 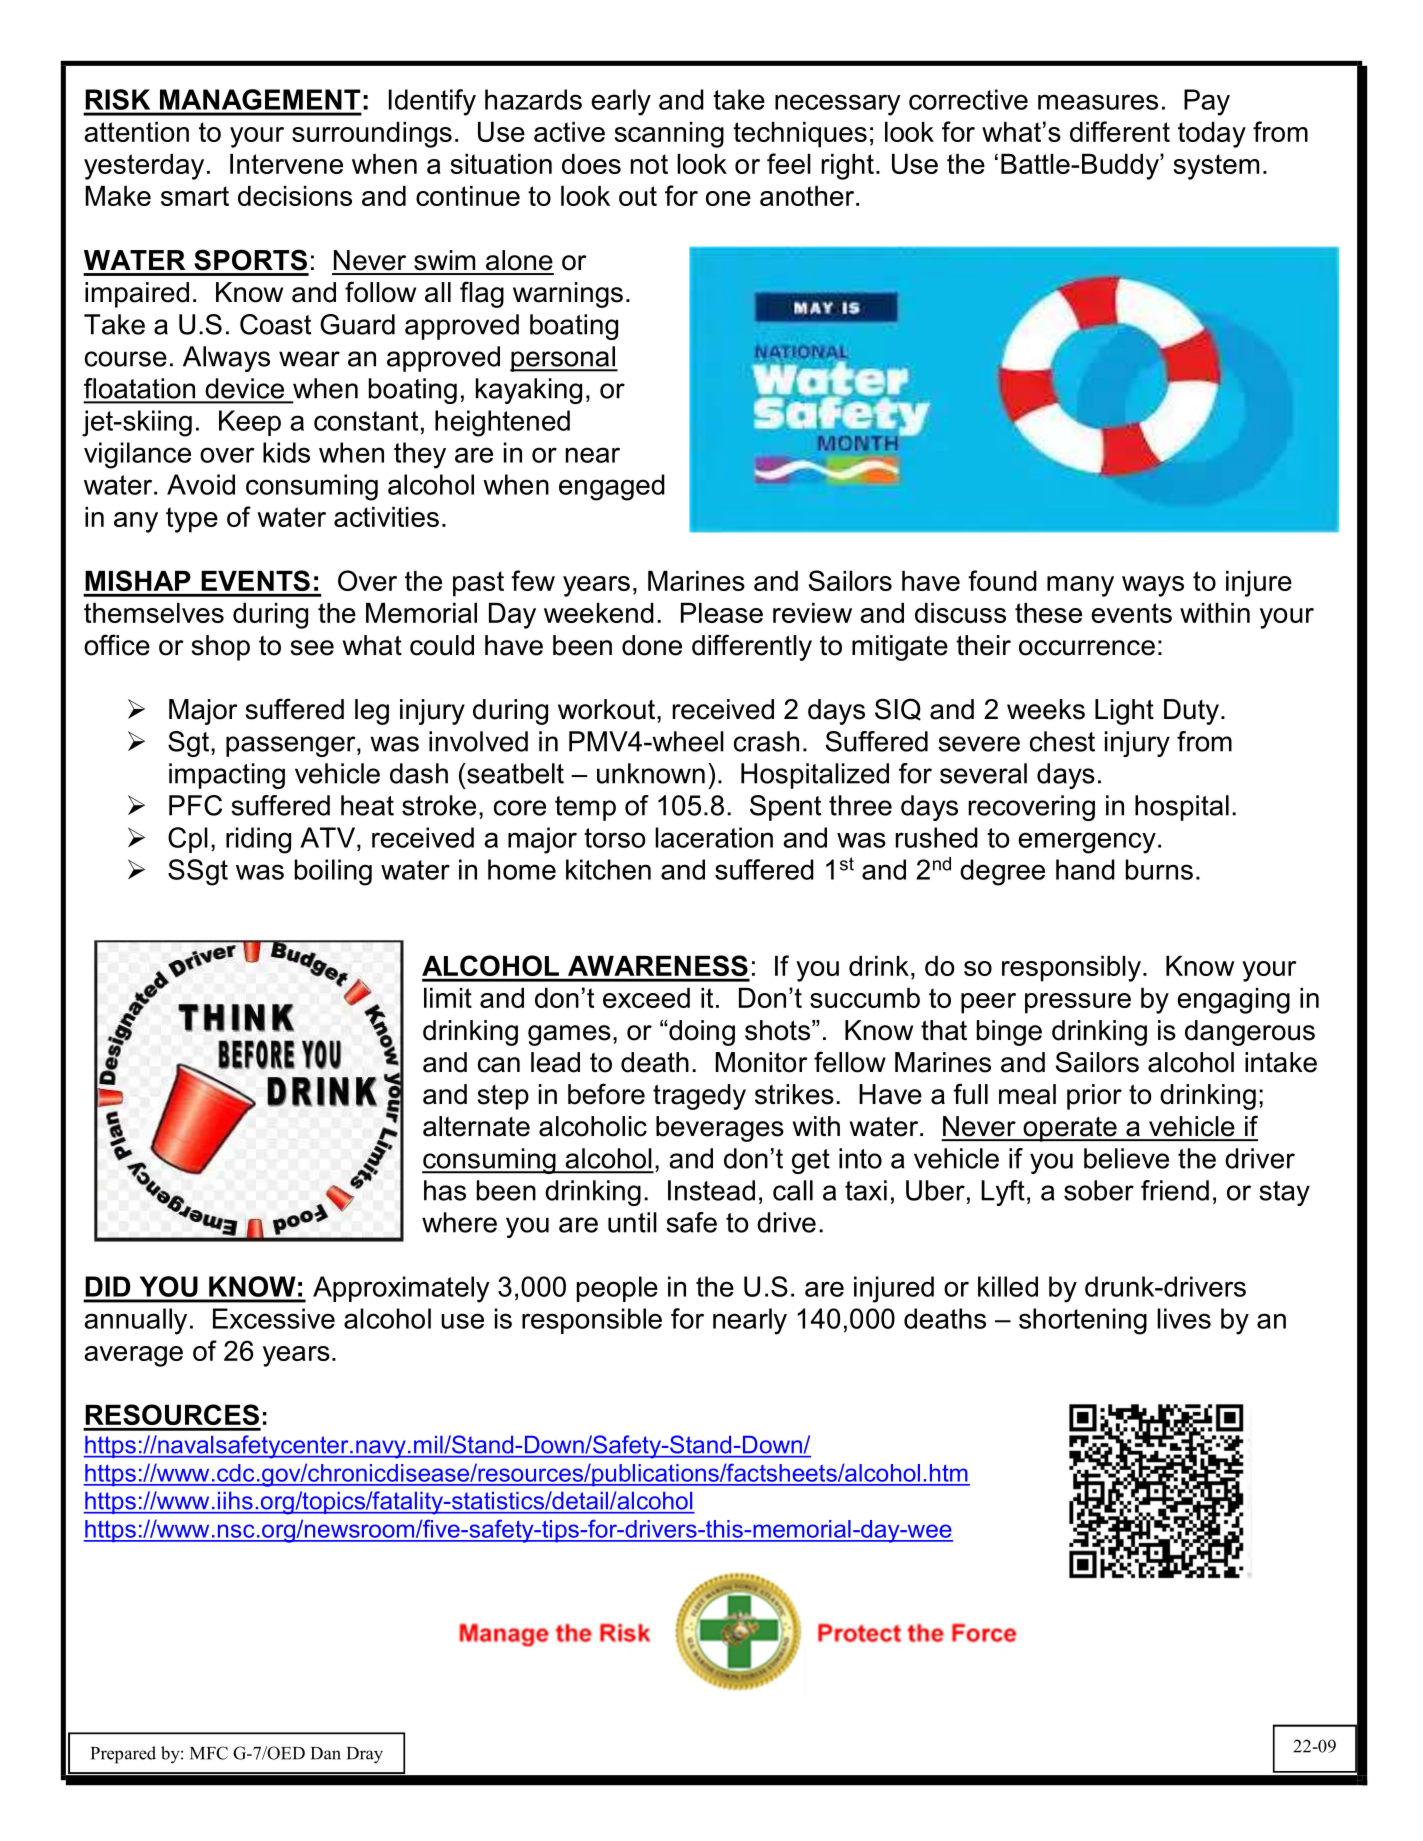 What do you see at coordinates (286, 164) in the page?
I see `Intervene` at bounding box center [286, 164].
